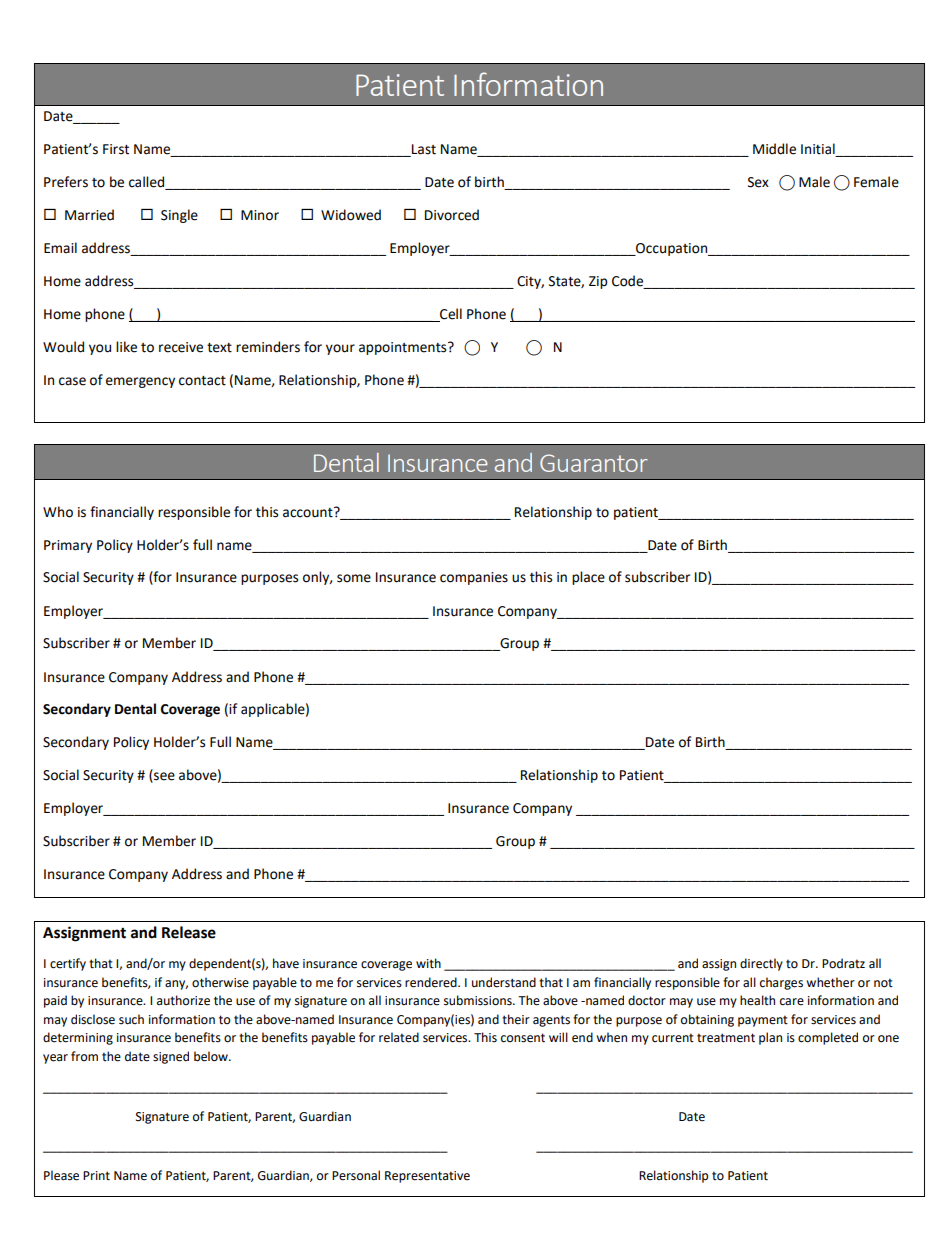  I want to click on with, so click(428, 963).
